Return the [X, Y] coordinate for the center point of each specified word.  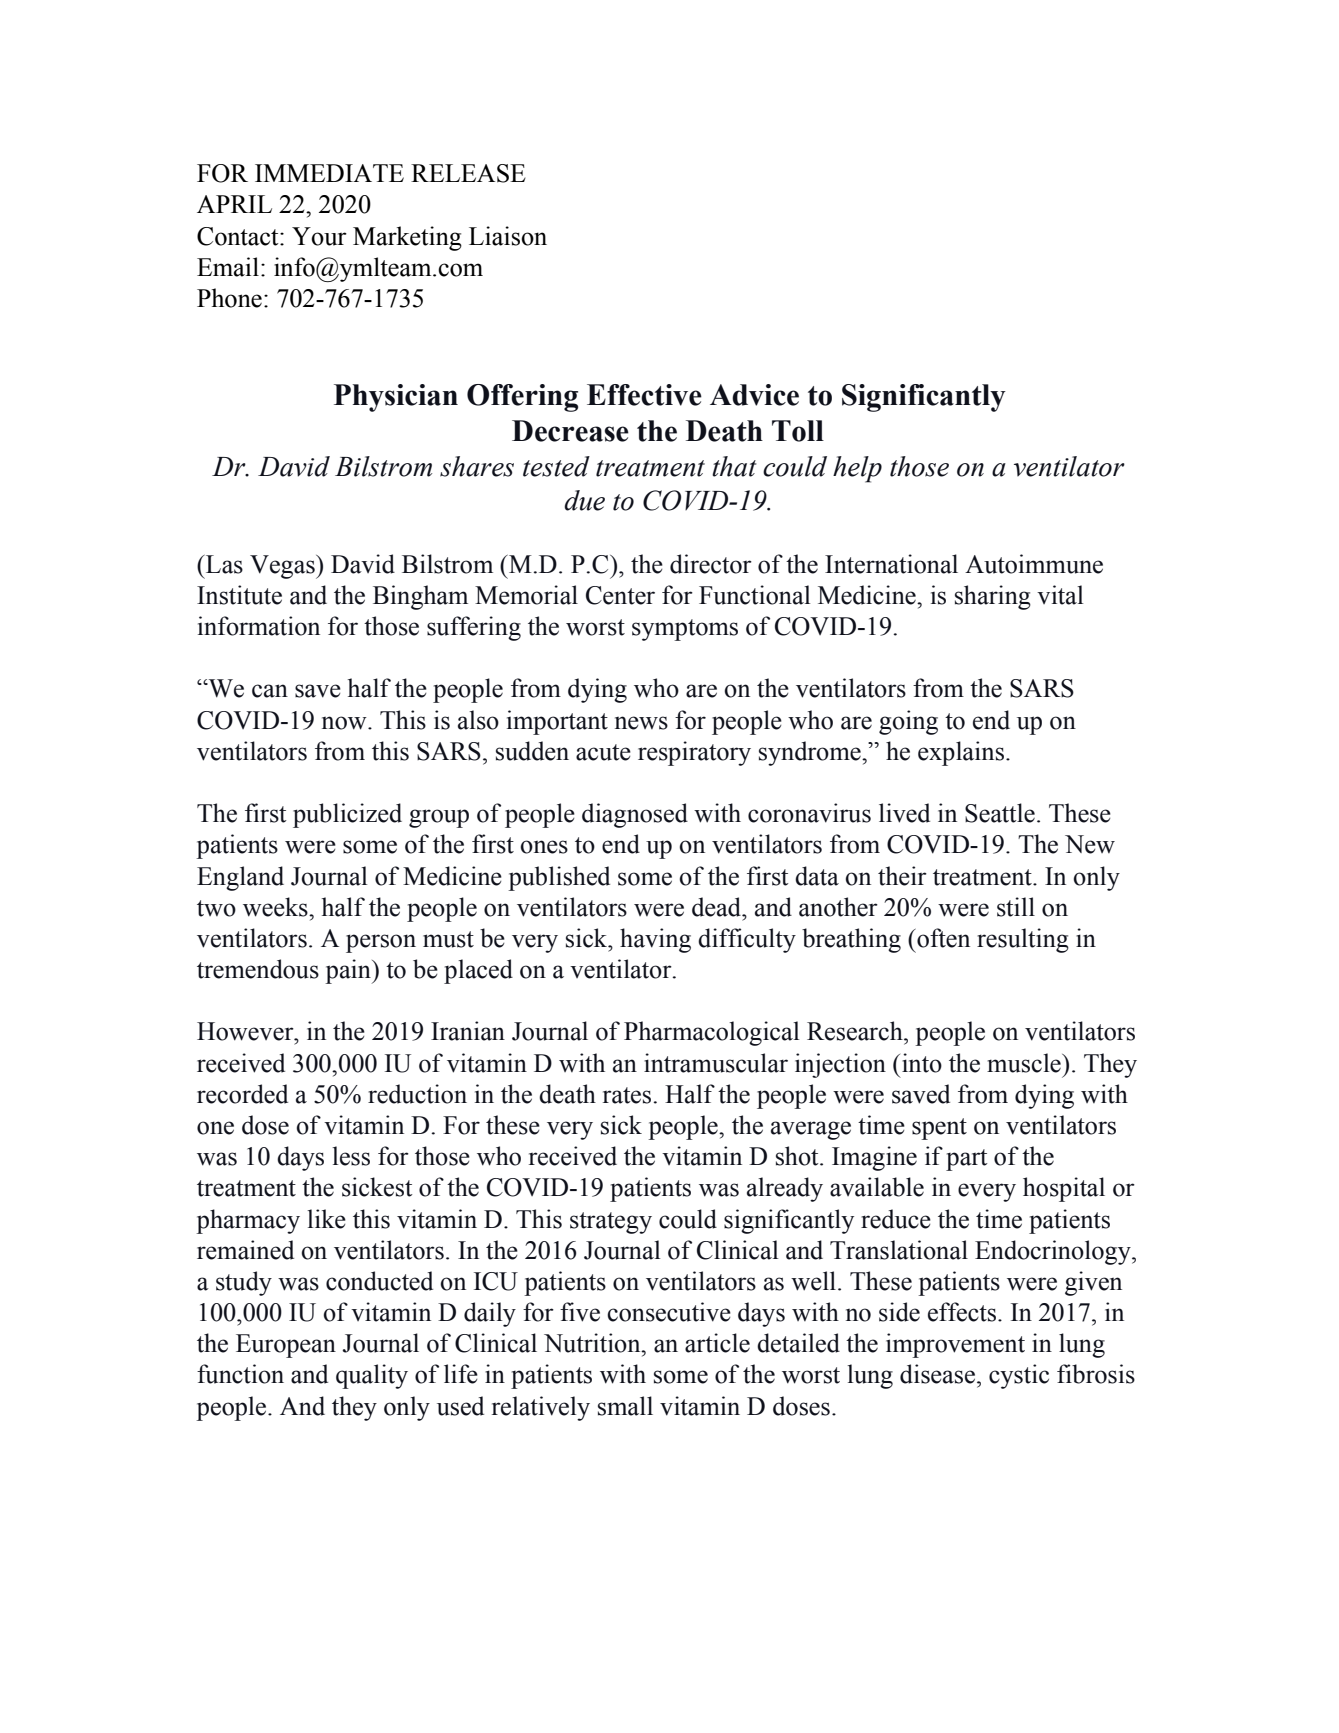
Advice [754, 395]
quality [372, 1376]
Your [319, 236]
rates [627, 1095]
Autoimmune [1034, 564]
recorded [242, 1094]
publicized [347, 815]
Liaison [508, 236]
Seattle [1000, 813]
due [584, 500]
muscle [1025, 1063]
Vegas [283, 567]
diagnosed [635, 815]
